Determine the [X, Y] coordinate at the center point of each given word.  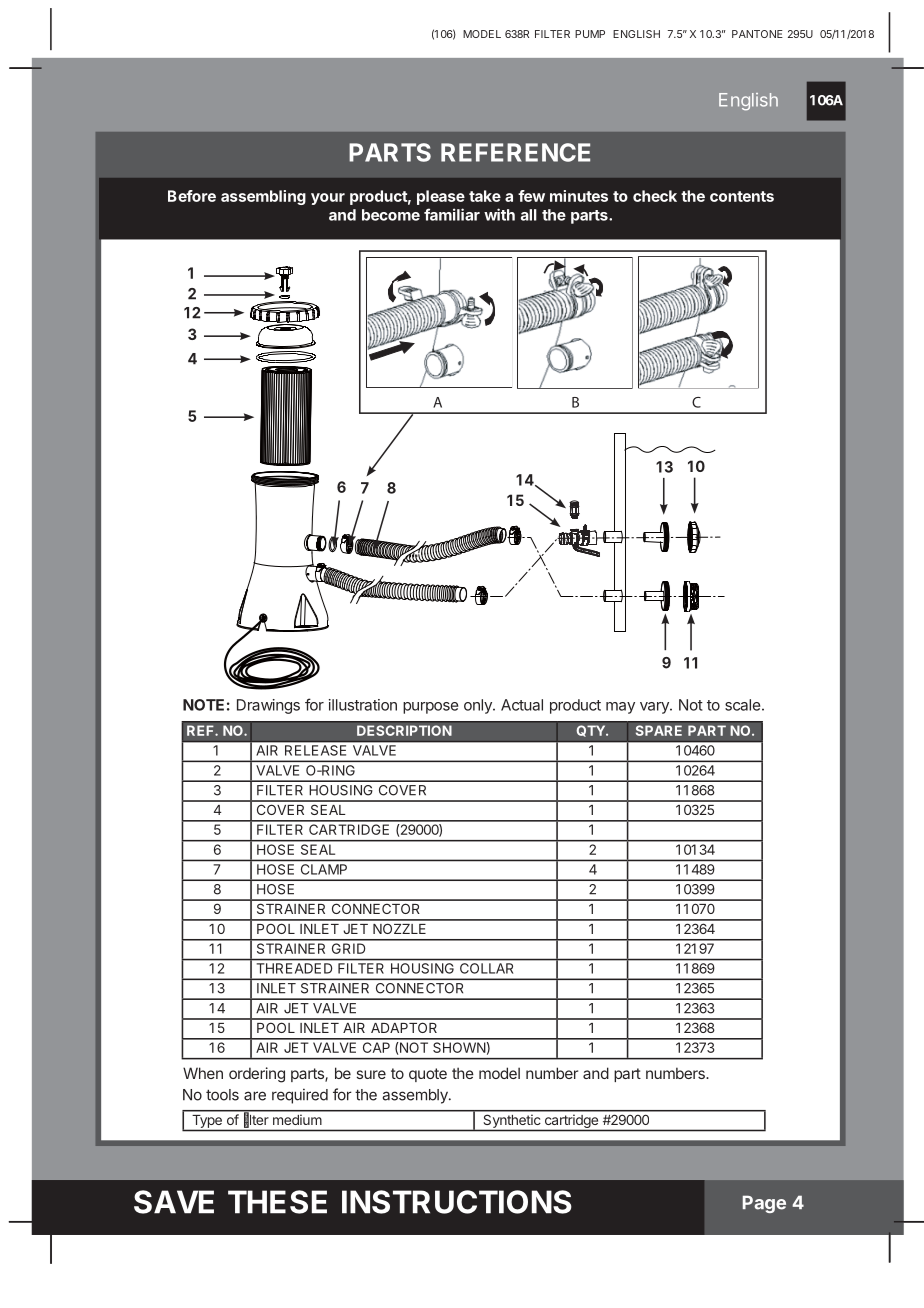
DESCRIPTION [404, 730]
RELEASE [315, 750]
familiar [452, 214]
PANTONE [757, 34]
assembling [263, 197]
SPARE [658, 730]
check [655, 196]
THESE [277, 1202]
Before [192, 196]
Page [764, 1204]
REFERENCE [515, 152]
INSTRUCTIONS [457, 1202]
